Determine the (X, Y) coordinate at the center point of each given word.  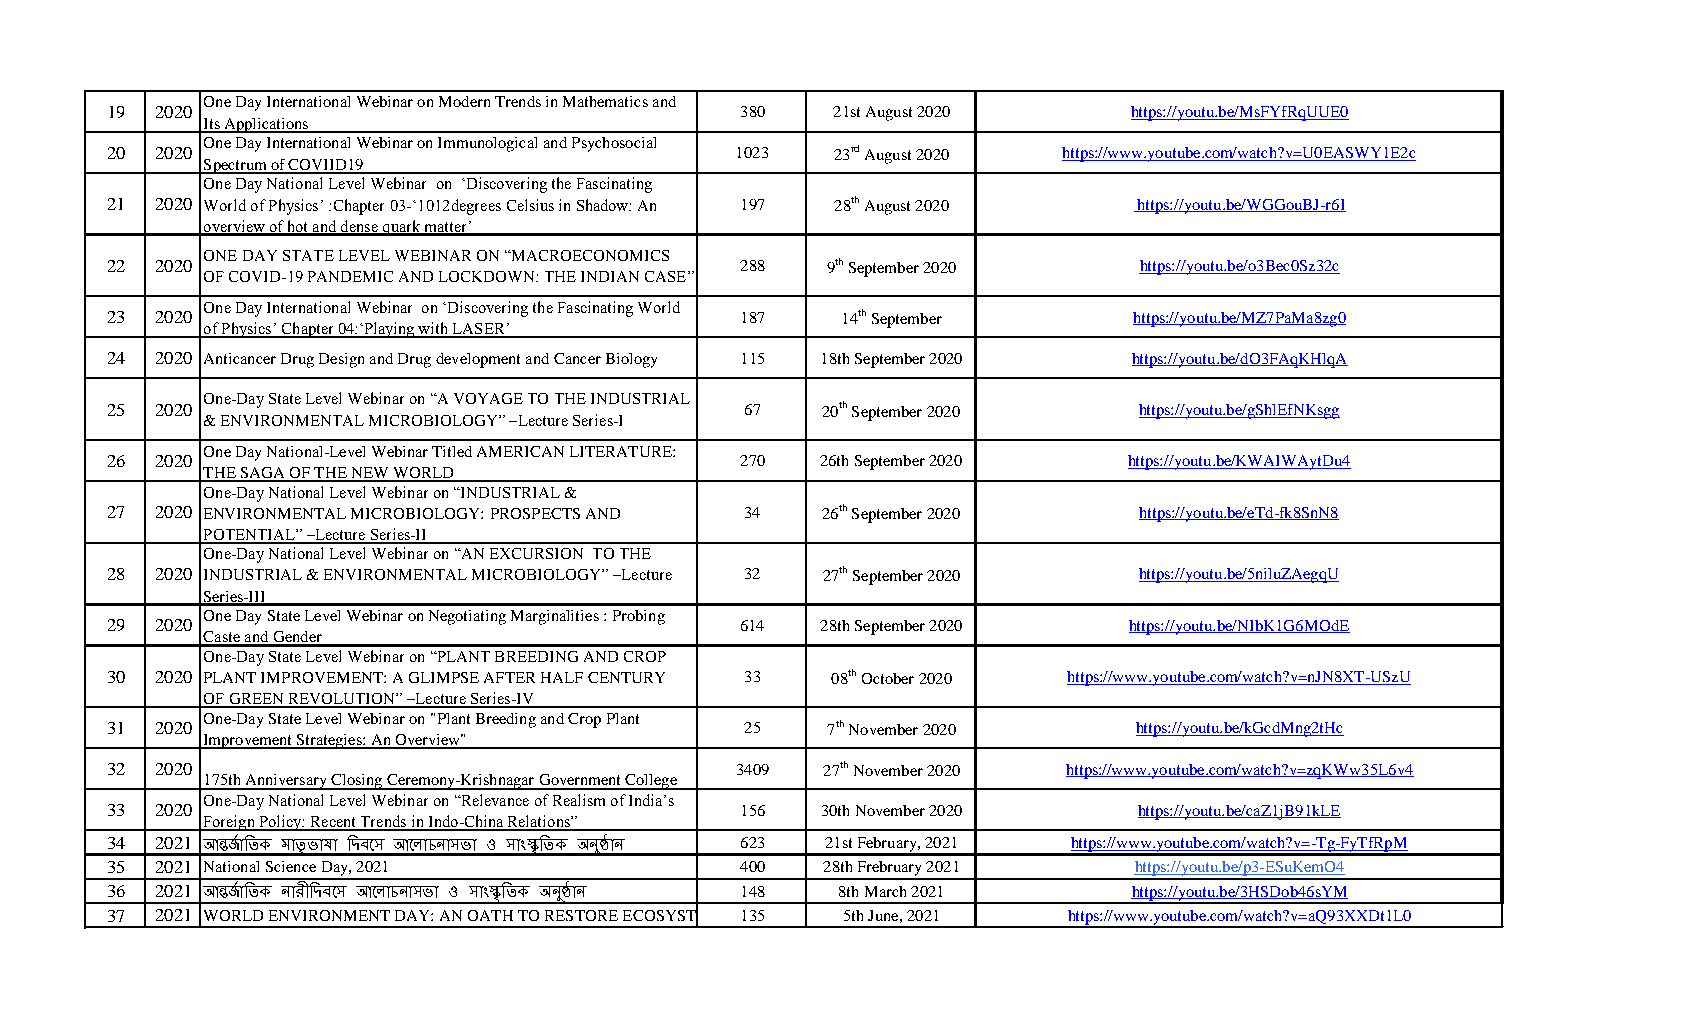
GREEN (256, 700)
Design (341, 360)
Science (291, 866)
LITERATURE (622, 451)
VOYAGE (488, 398)
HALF (562, 677)
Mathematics (605, 101)
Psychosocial (614, 144)
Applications (266, 125)
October (888, 678)
